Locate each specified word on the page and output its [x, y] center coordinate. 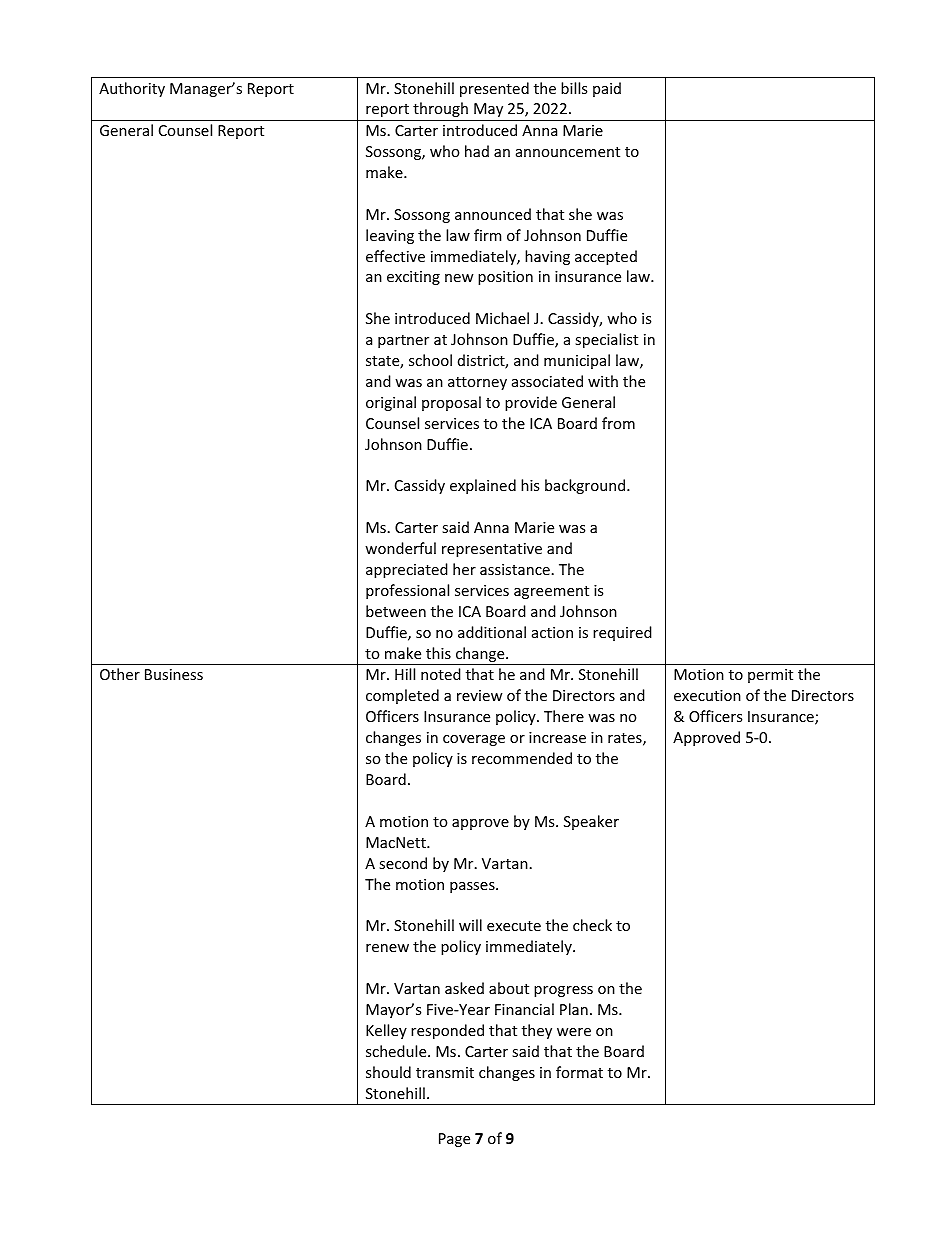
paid [607, 89]
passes [473, 887]
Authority [132, 89]
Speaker [591, 822]
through [440, 109]
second [403, 863]
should [388, 1072]
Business [174, 674]
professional [407, 591]
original [391, 403]
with [603, 381]
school [430, 360]
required [622, 633]
